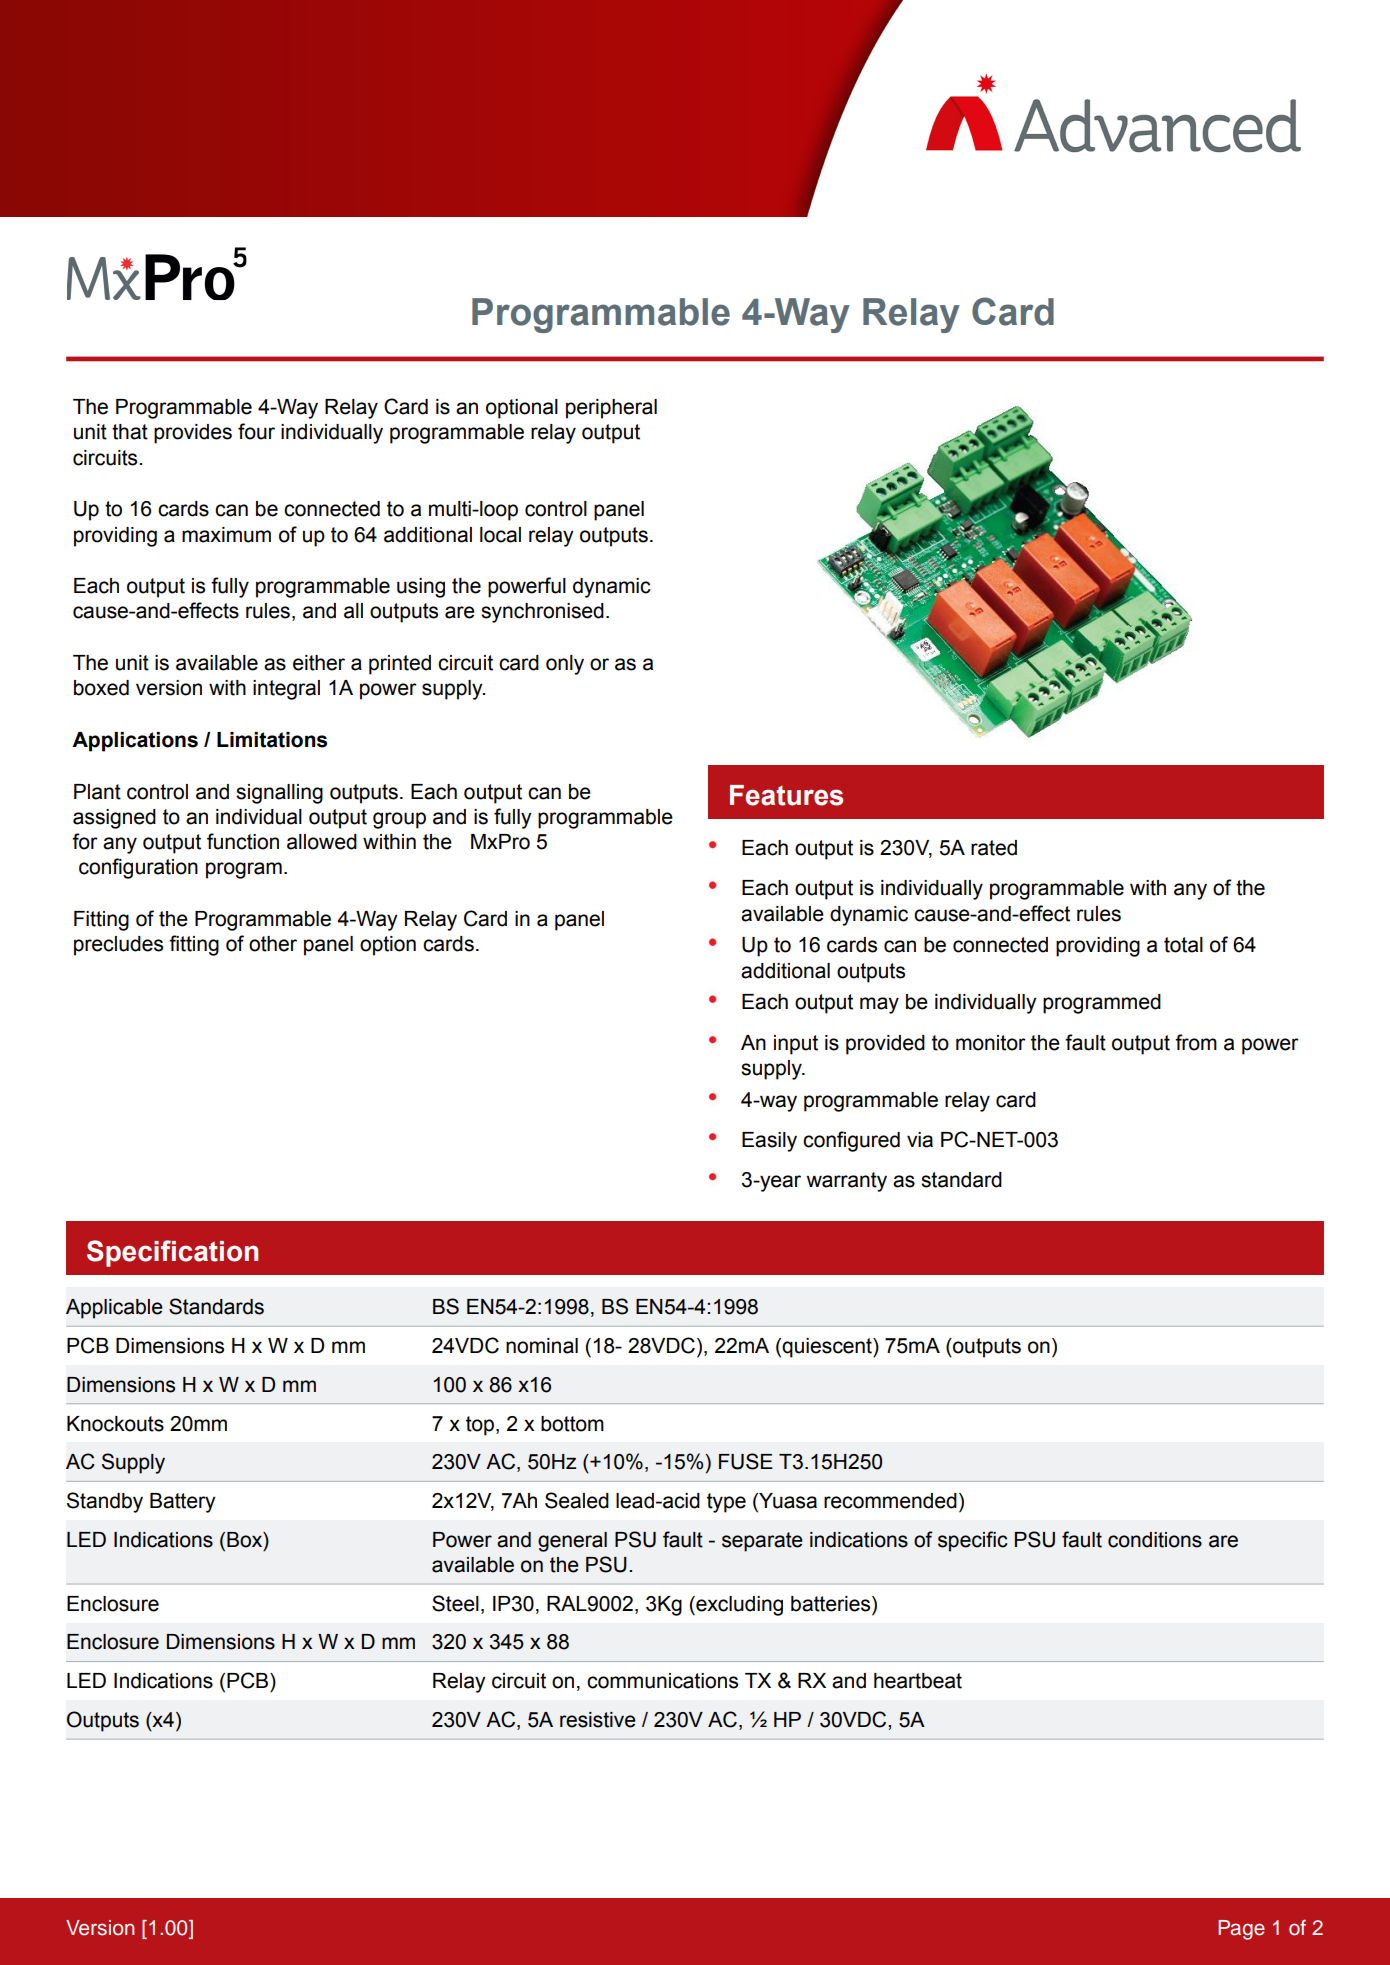 Image resolution: width=1390 pixels, height=1965 pixels. Describe the element at coordinates (786, 795) in the screenshot. I see `Features` at that location.
